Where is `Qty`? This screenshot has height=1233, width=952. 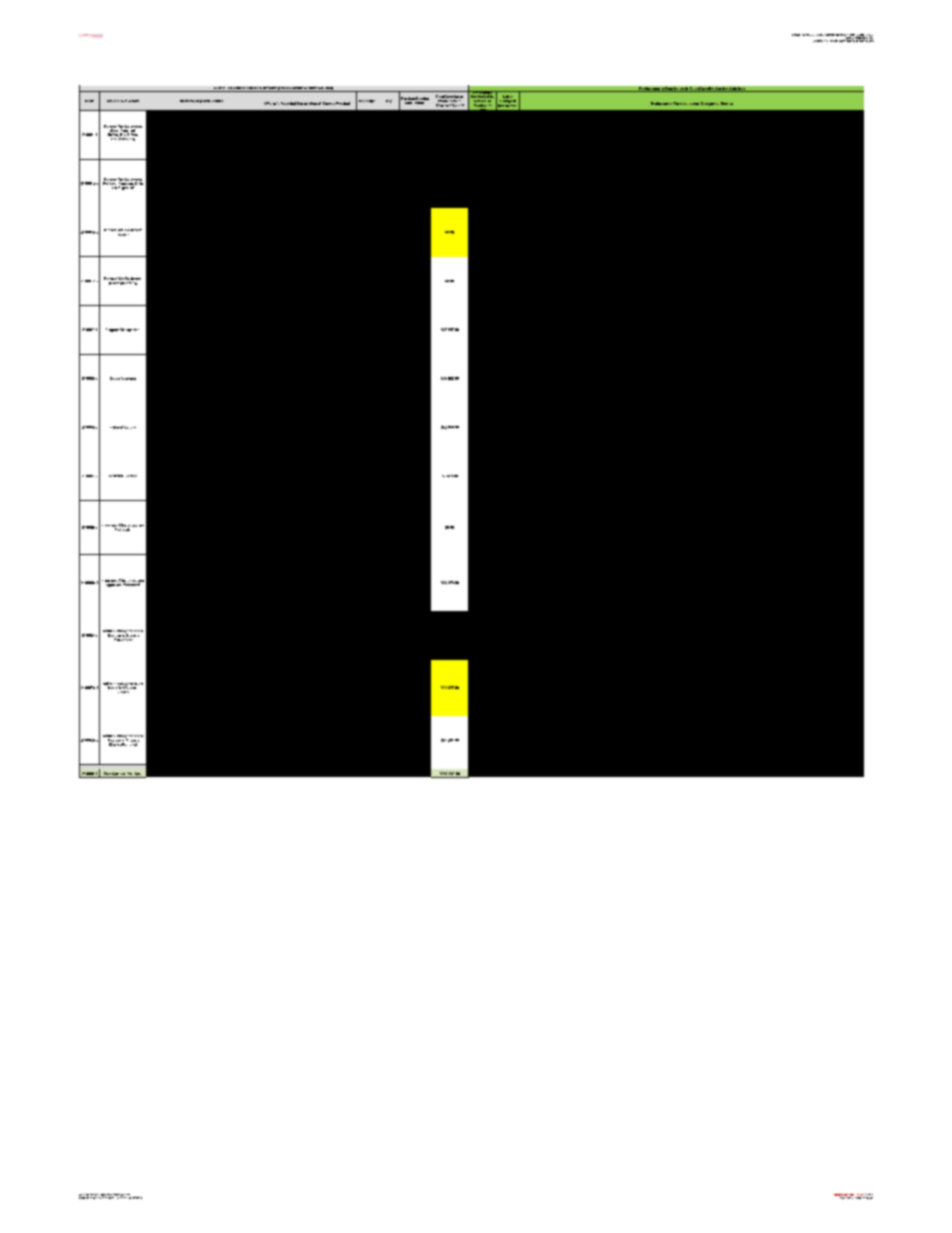
Qty is located at coordinates (389, 101).
